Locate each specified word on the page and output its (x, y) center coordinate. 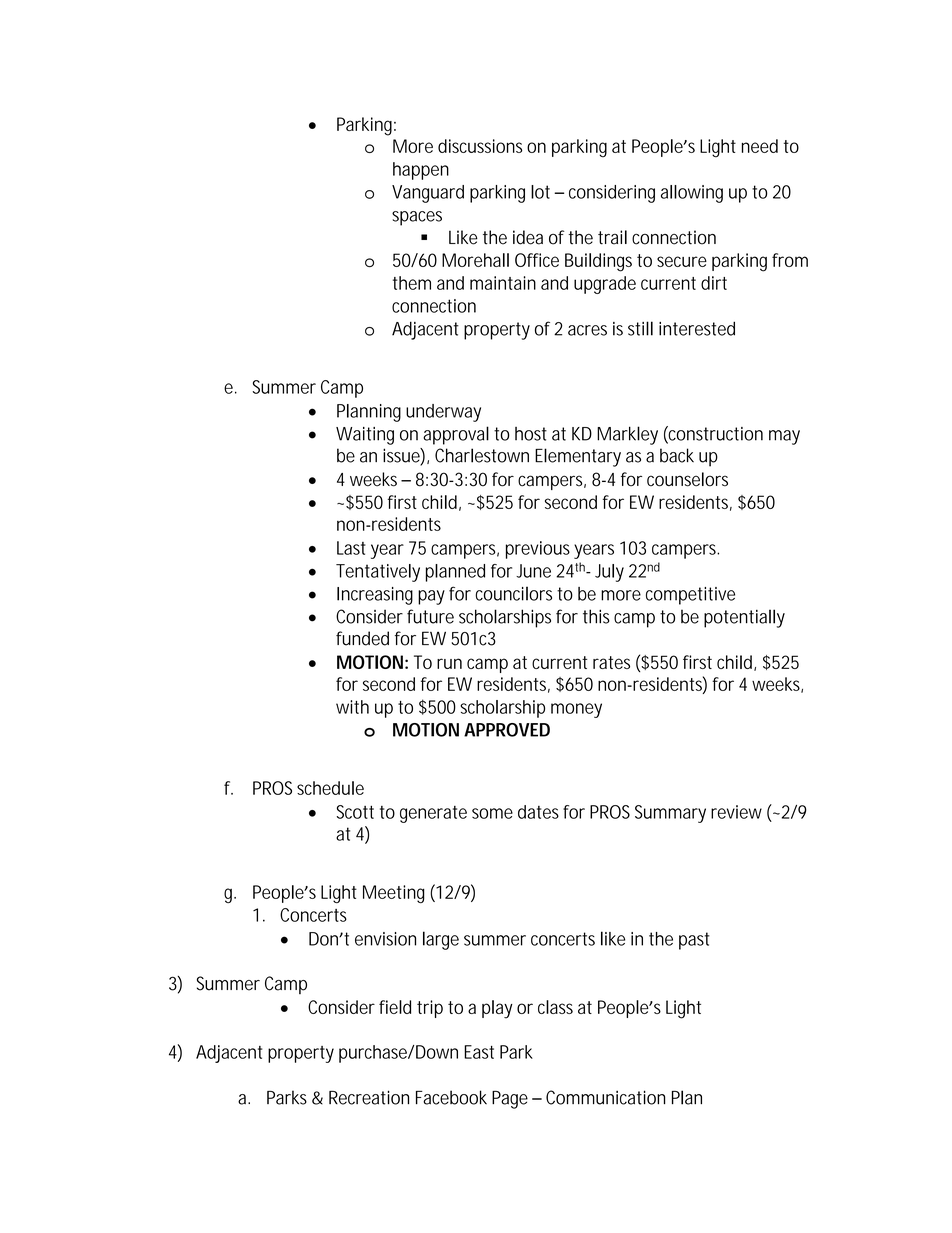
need (760, 146)
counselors (687, 479)
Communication (605, 1097)
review (736, 812)
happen (421, 171)
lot (540, 192)
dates (538, 812)
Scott (355, 812)
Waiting (365, 436)
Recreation (369, 1097)
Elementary (578, 457)
